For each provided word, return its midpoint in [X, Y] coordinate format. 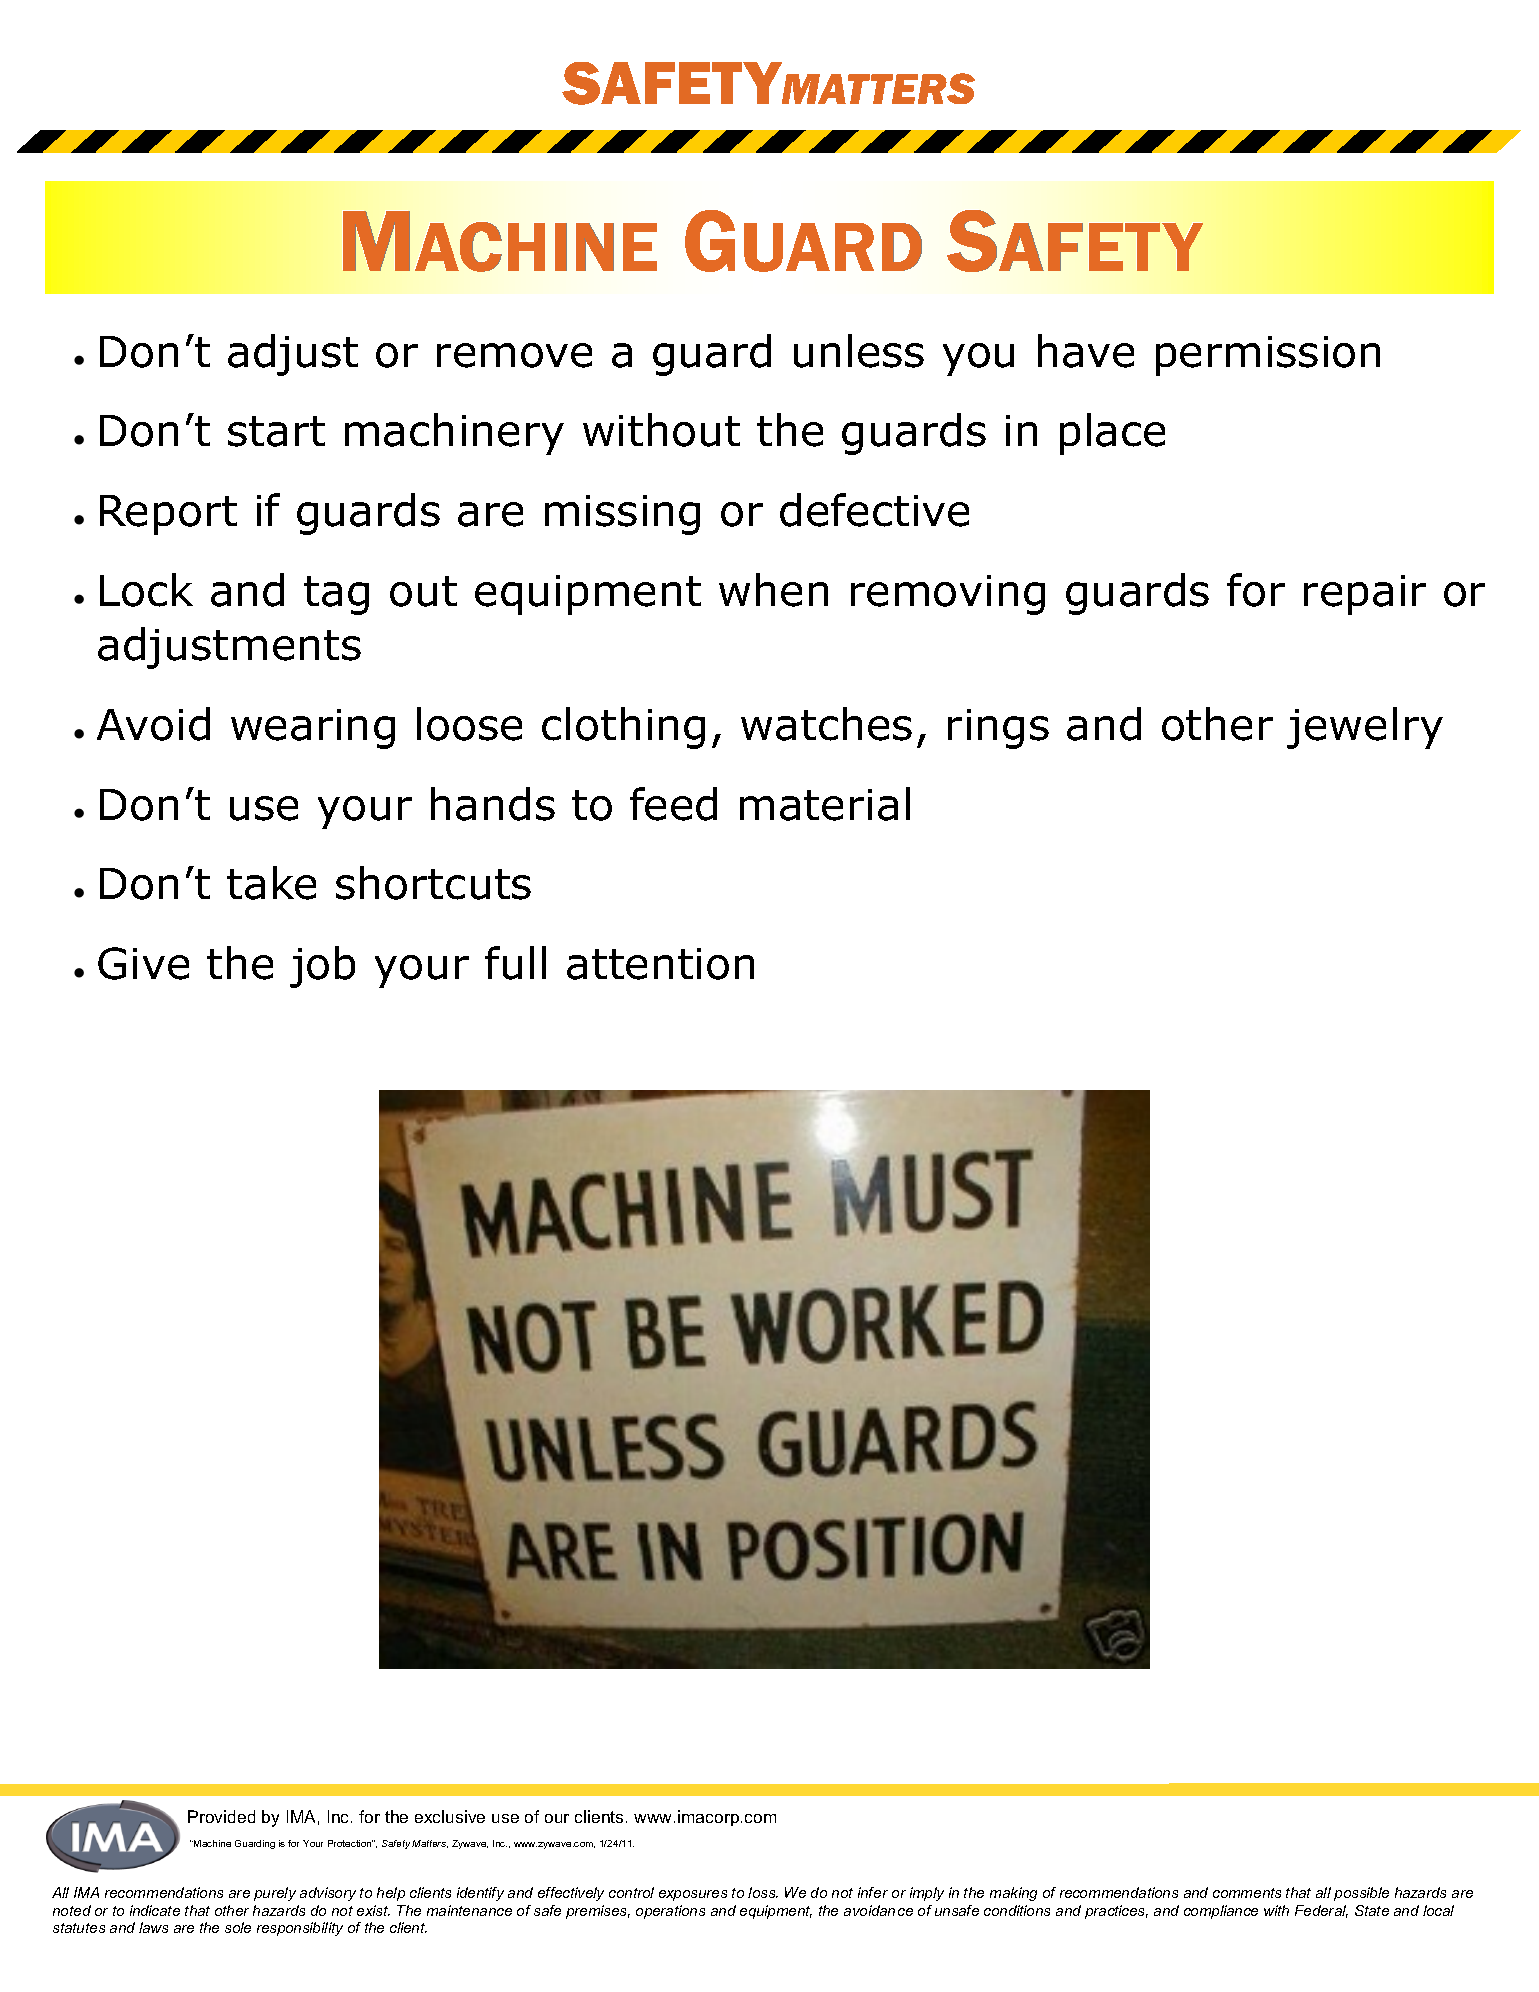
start [276, 431]
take [271, 883]
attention [660, 964]
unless [859, 351]
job [322, 967]
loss [763, 1892]
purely [275, 1894]
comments [1247, 1893]
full [515, 963]
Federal [1321, 1911]
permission [1268, 356]
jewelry [1365, 728]
